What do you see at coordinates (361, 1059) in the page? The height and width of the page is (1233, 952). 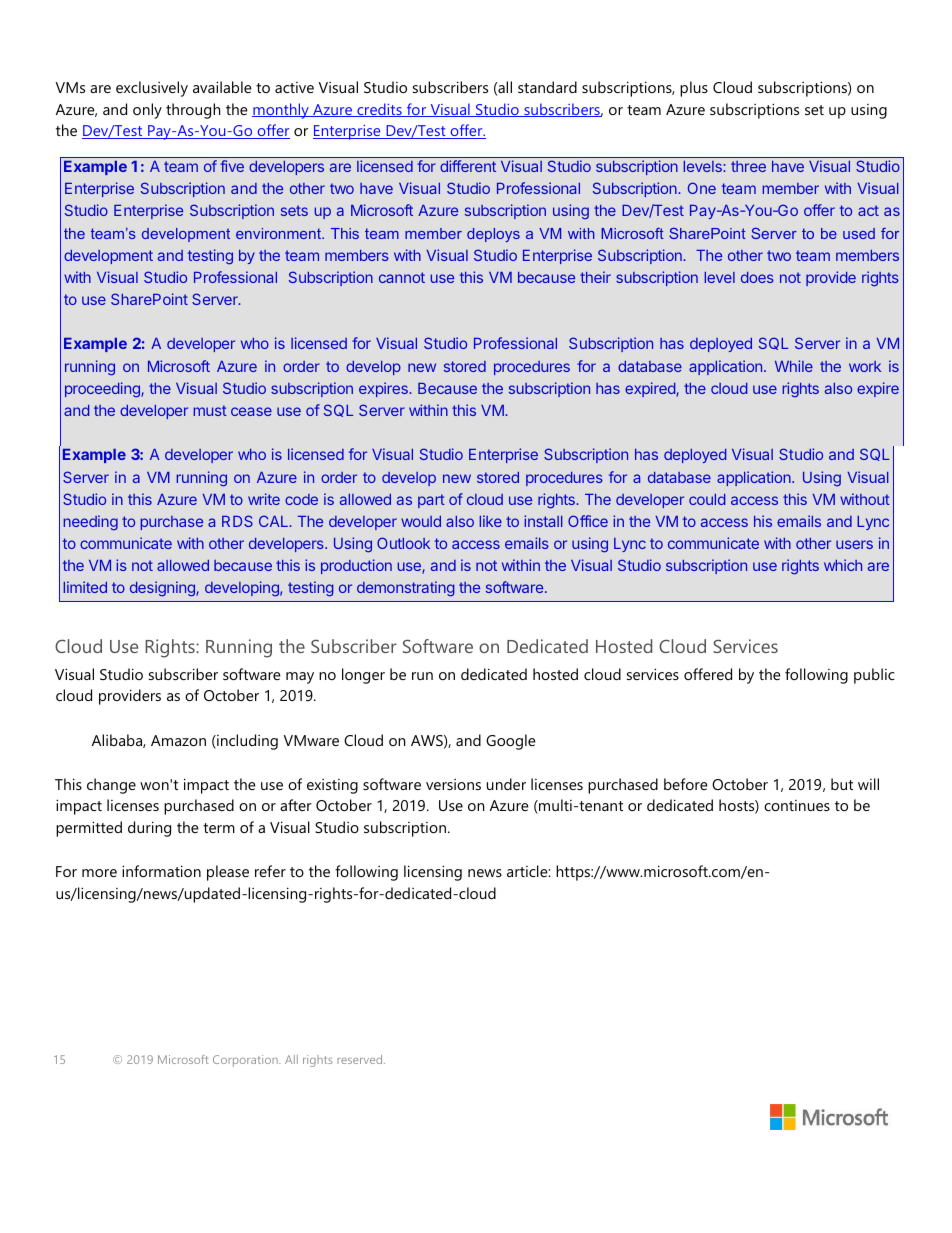 I see `reserved` at bounding box center [361, 1059].
